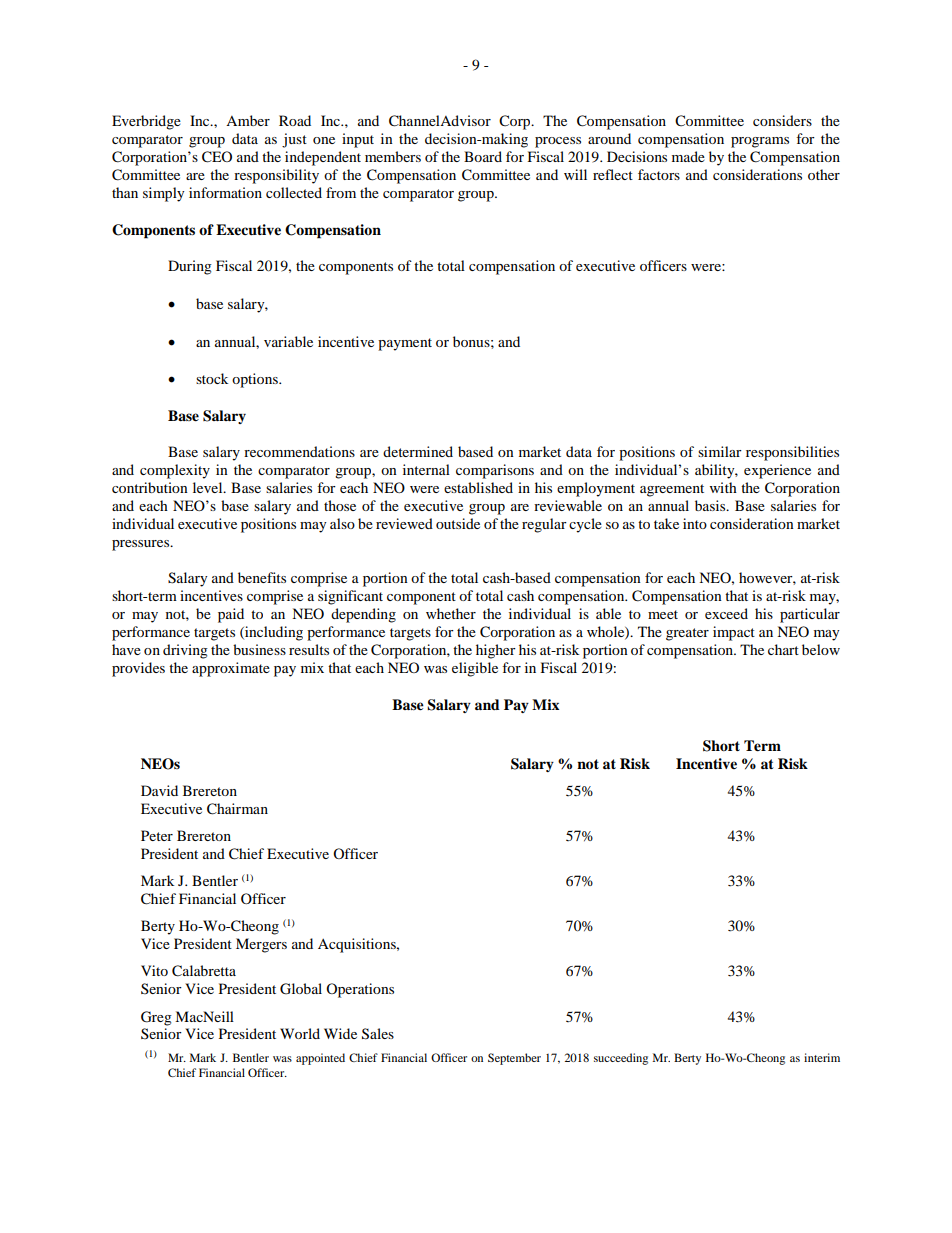  Describe the element at coordinates (720, 451) in the screenshot. I see `similar` at that location.
